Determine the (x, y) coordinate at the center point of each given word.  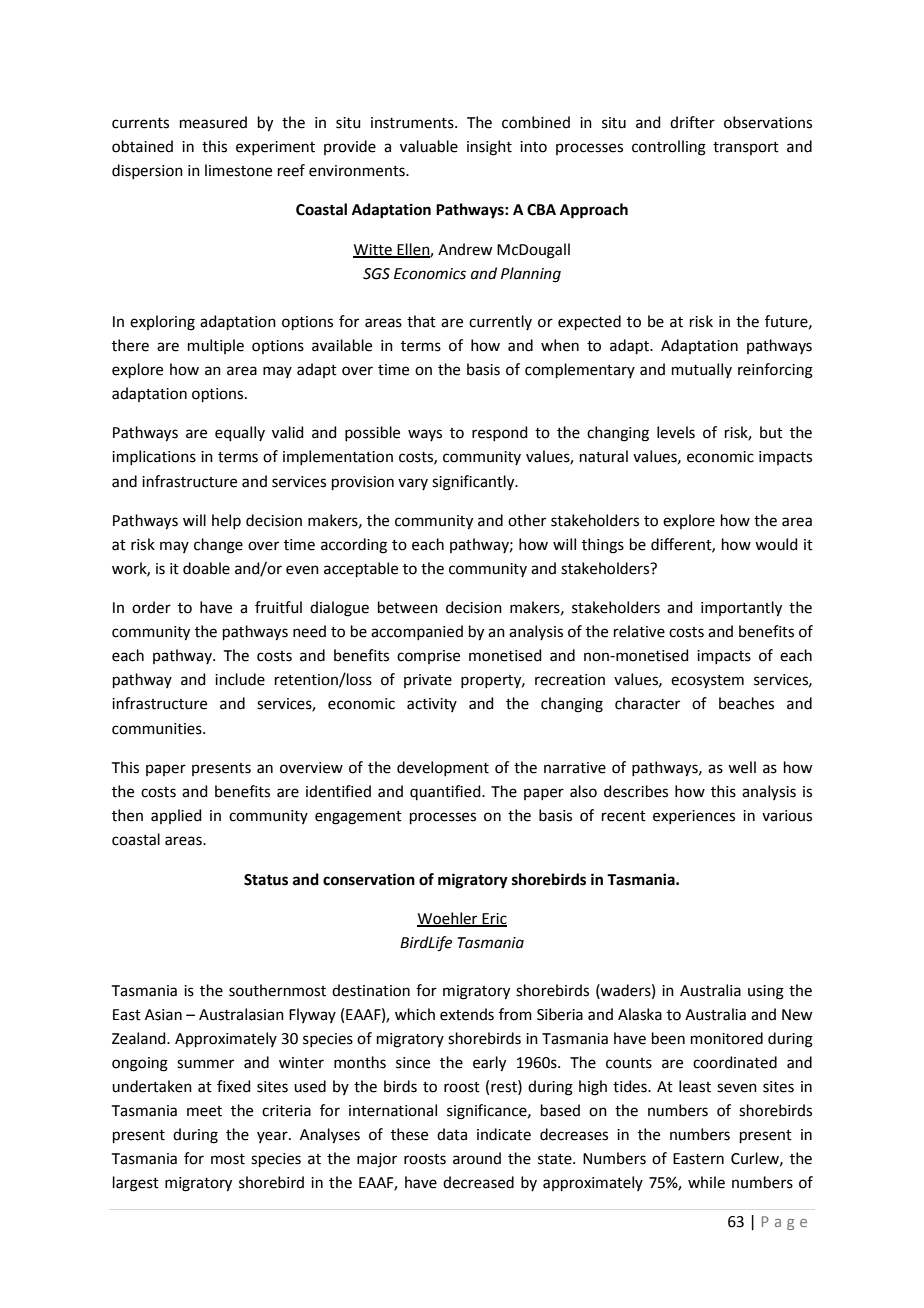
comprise (428, 657)
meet (204, 1111)
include (240, 679)
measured (213, 122)
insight (489, 148)
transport (746, 148)
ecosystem (707, 682)
